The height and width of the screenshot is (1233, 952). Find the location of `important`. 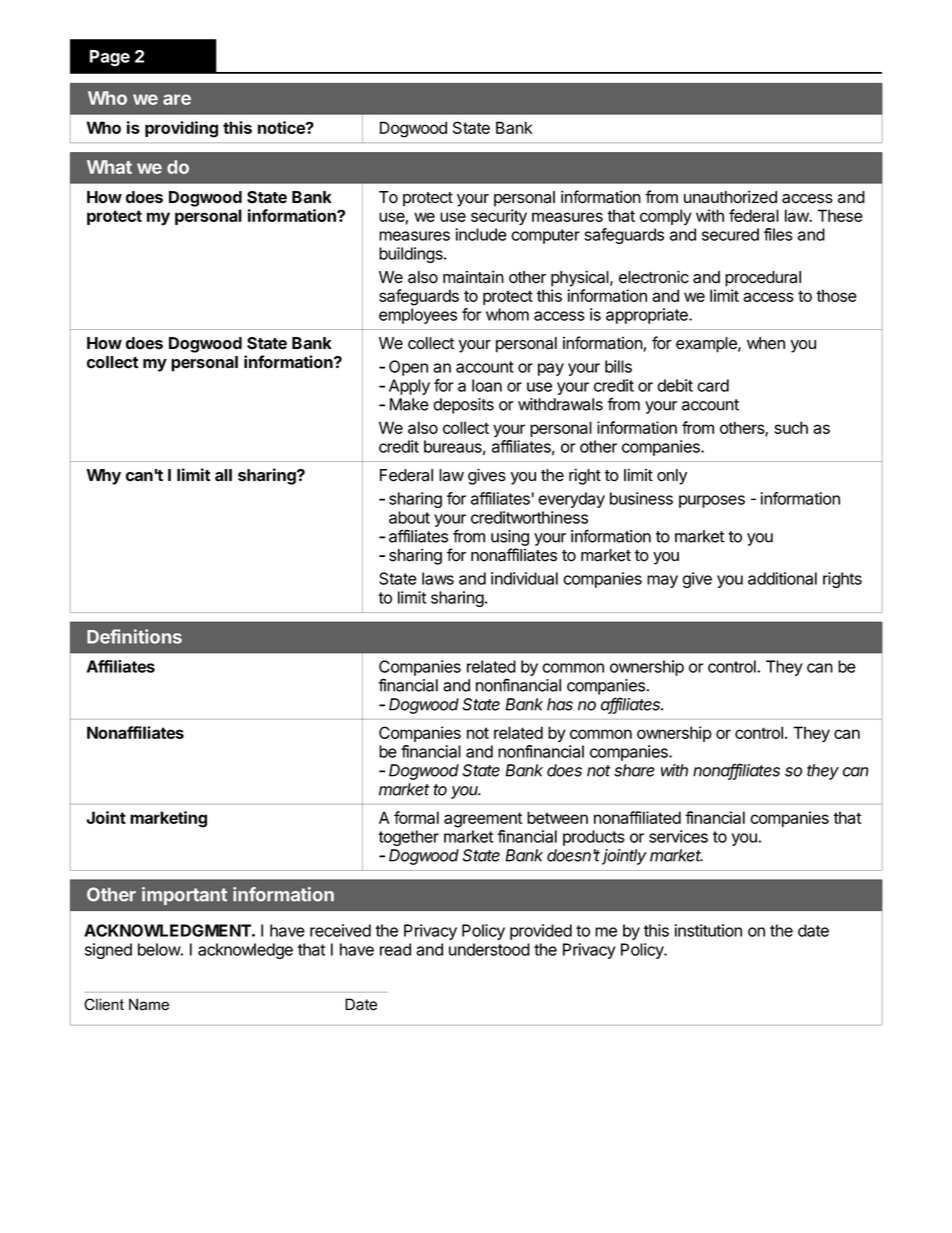

important is located at coordinates (184, 896).
